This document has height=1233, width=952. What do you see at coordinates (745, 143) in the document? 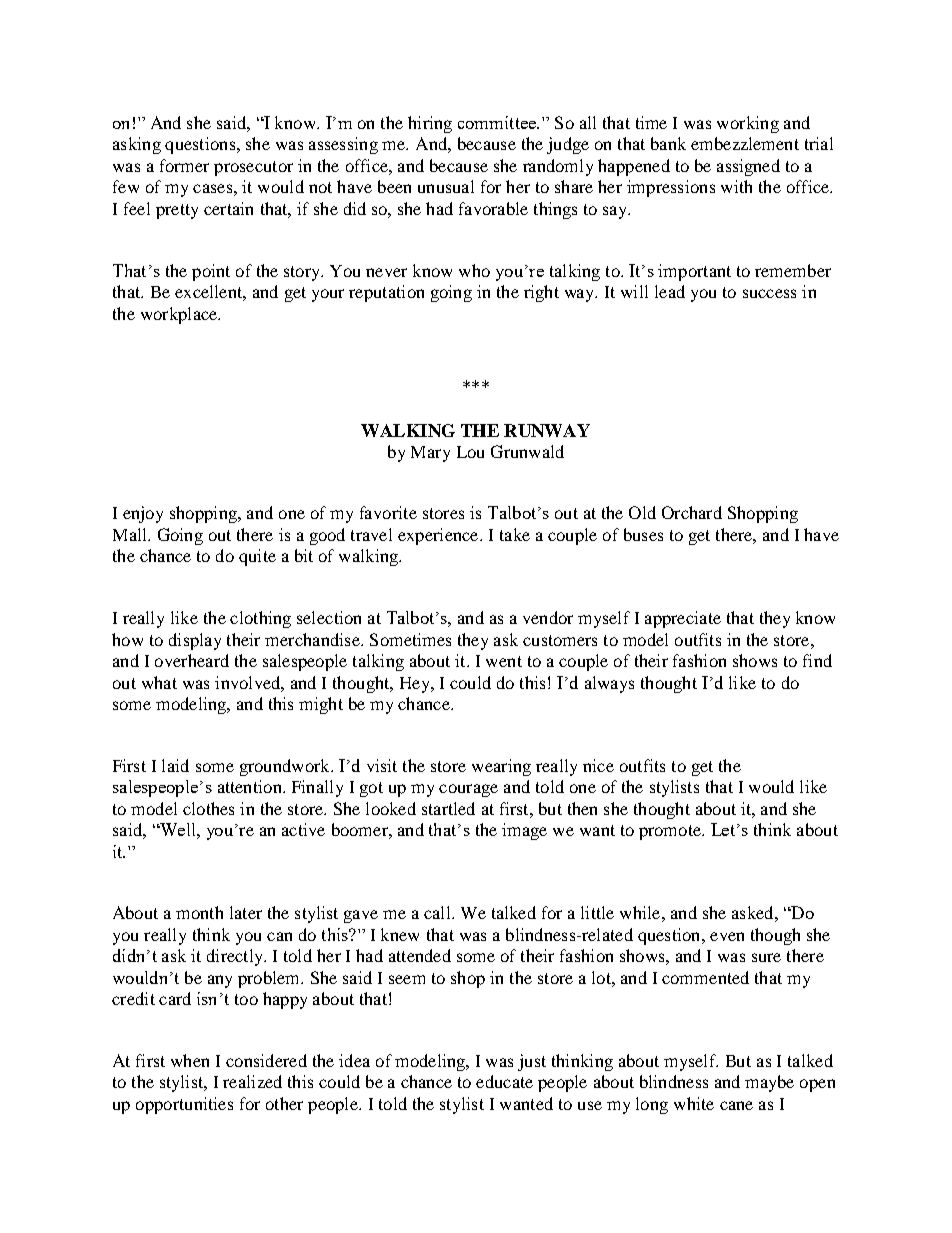
I see `embezzlement` at bounding box center [745, 143].
